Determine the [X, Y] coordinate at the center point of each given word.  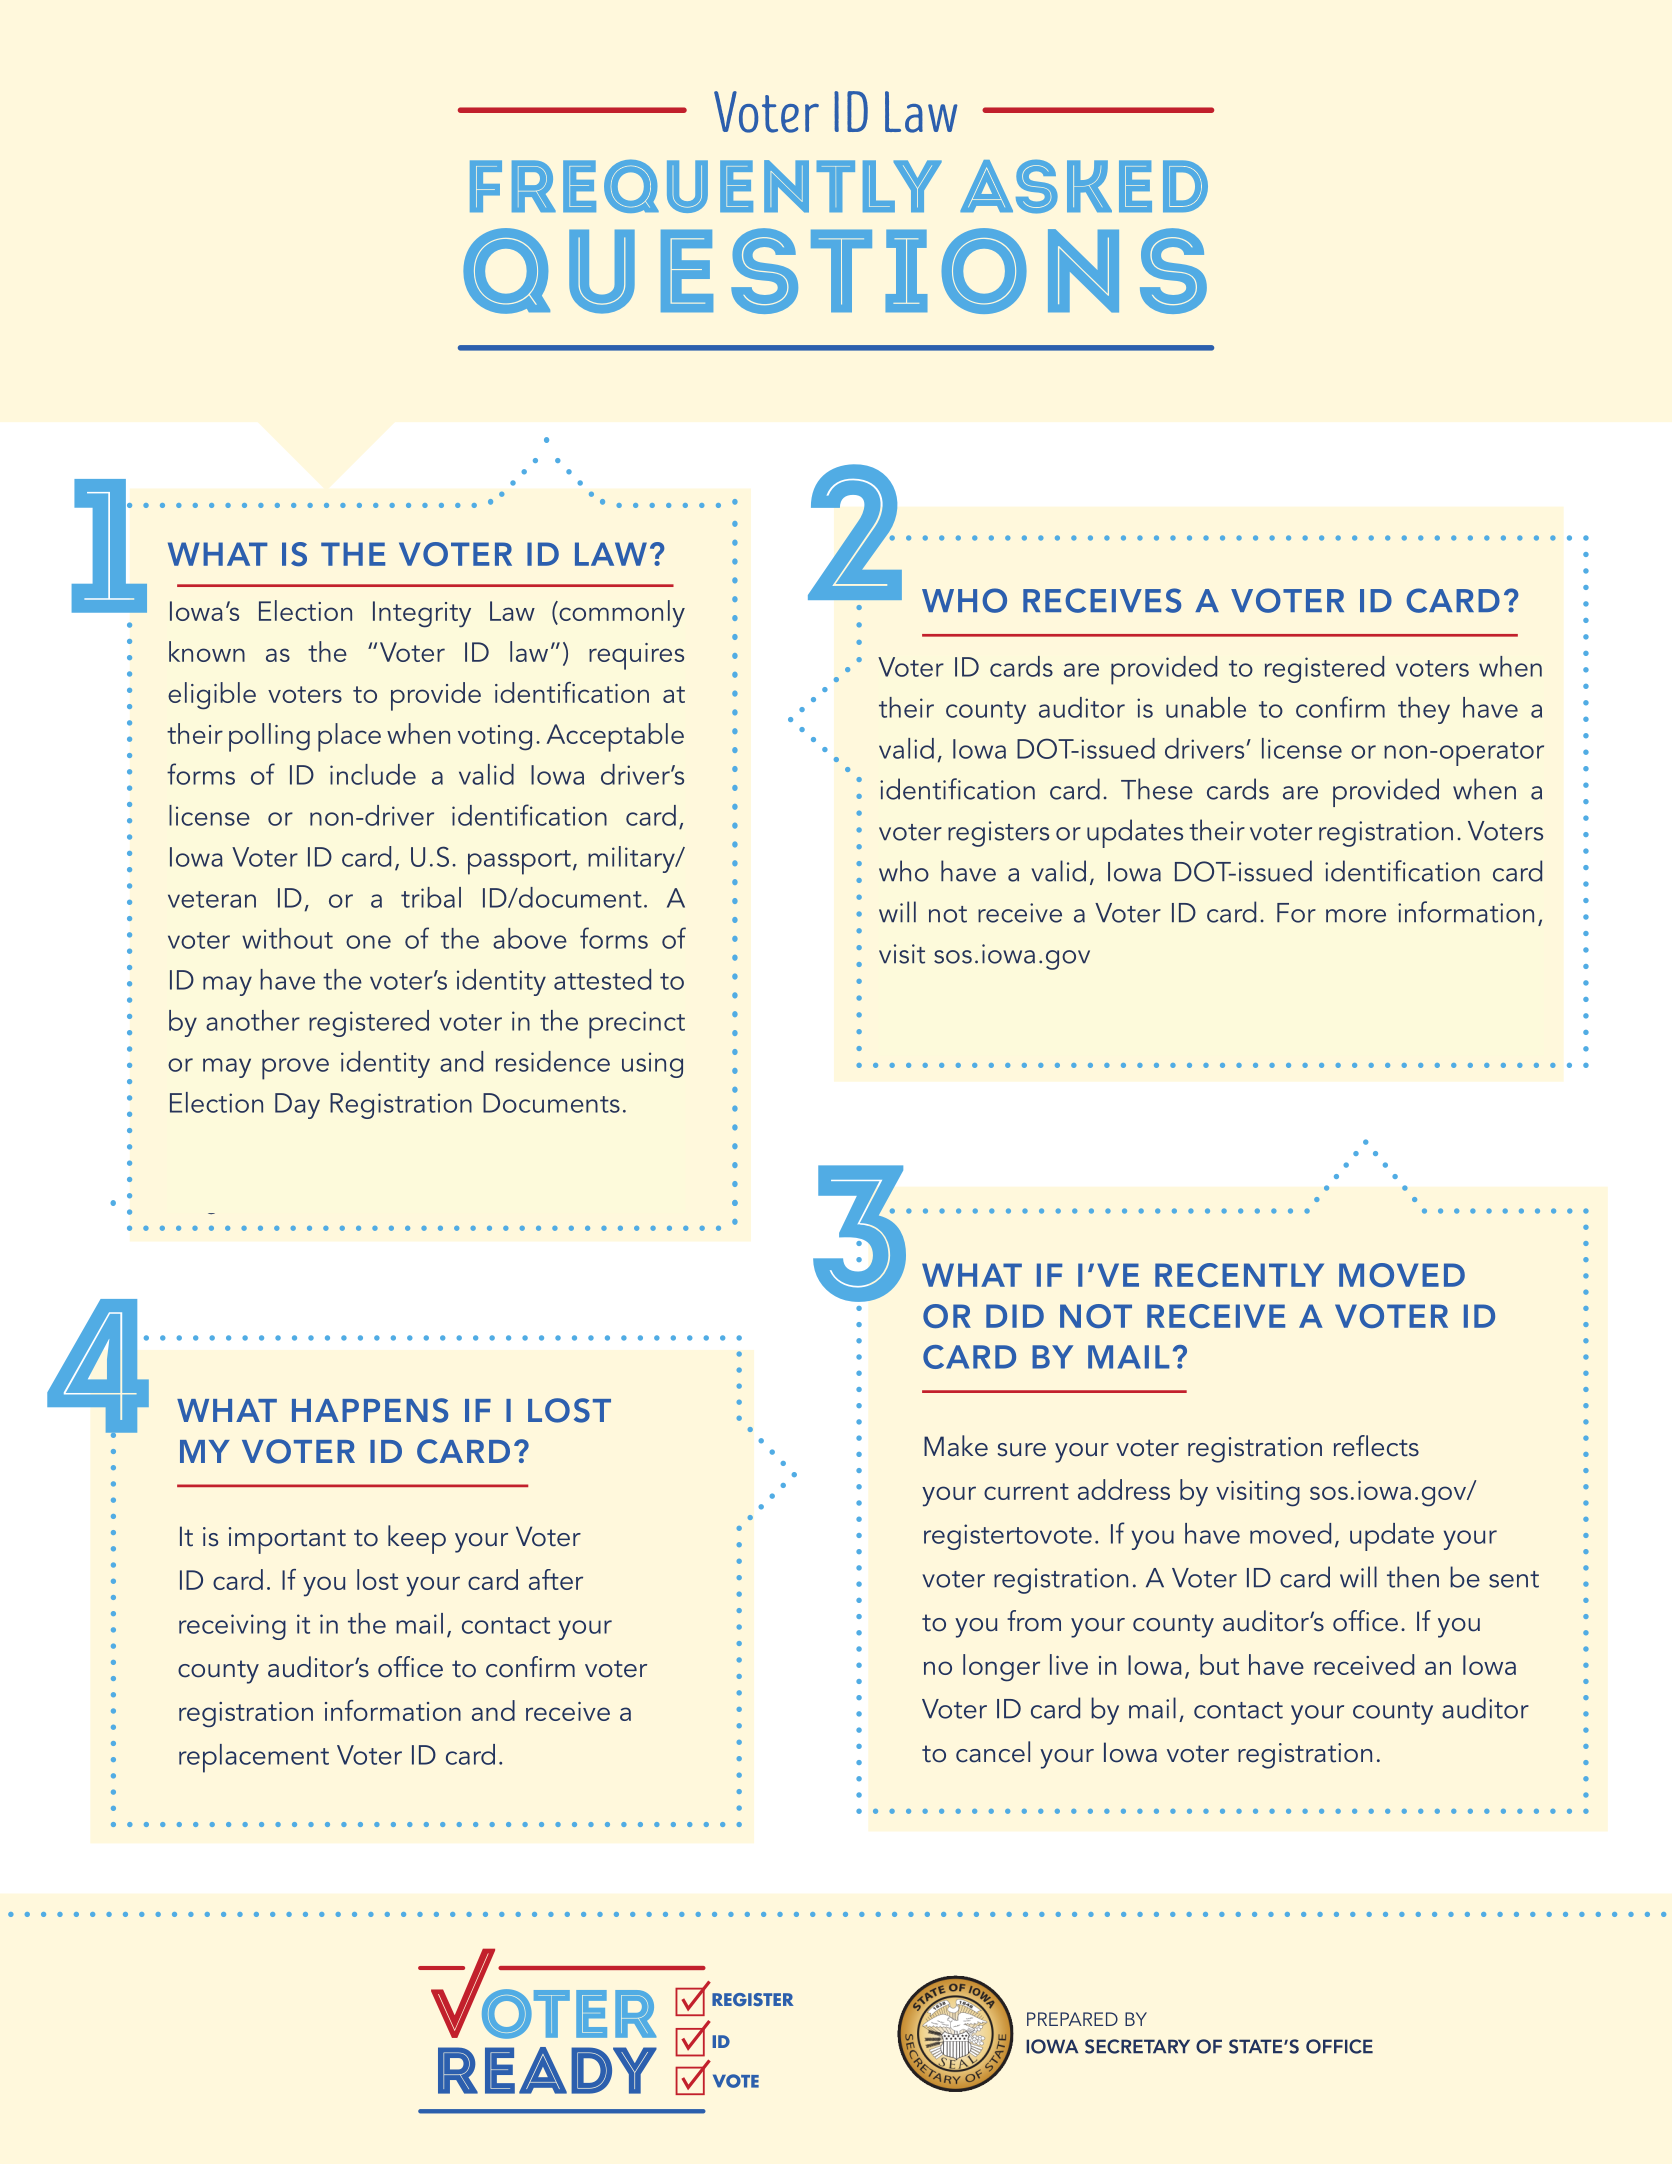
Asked [1084, 186]
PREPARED [1072, 2019]
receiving [232, 1627]
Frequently [706, 186]
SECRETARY [1137, 2046]
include [373, 774]
